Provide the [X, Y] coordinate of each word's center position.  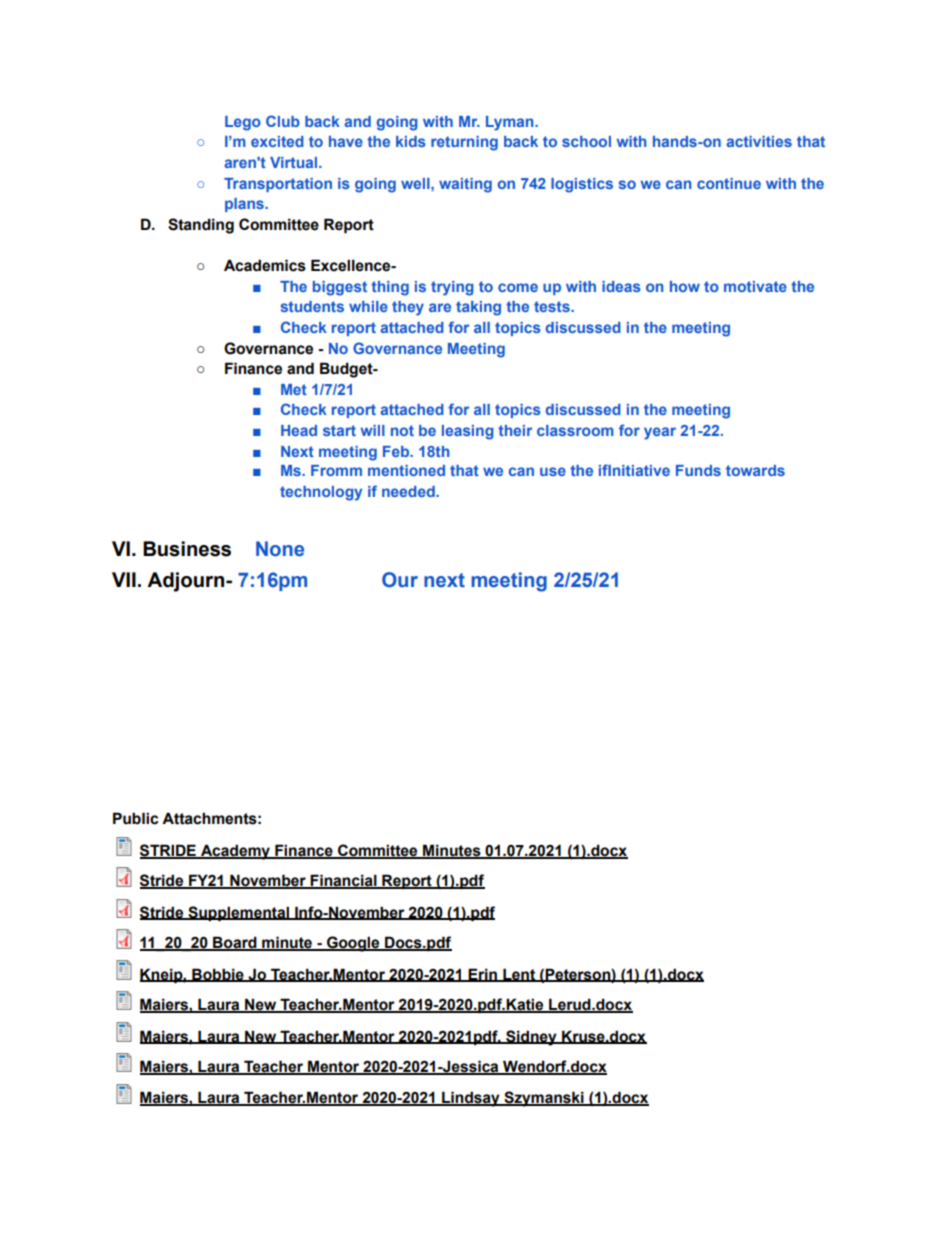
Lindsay [471, 1099]
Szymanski [544, 1099]
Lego [243, 123]
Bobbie [218, 975]
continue [729, 183]
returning [464, 143]
